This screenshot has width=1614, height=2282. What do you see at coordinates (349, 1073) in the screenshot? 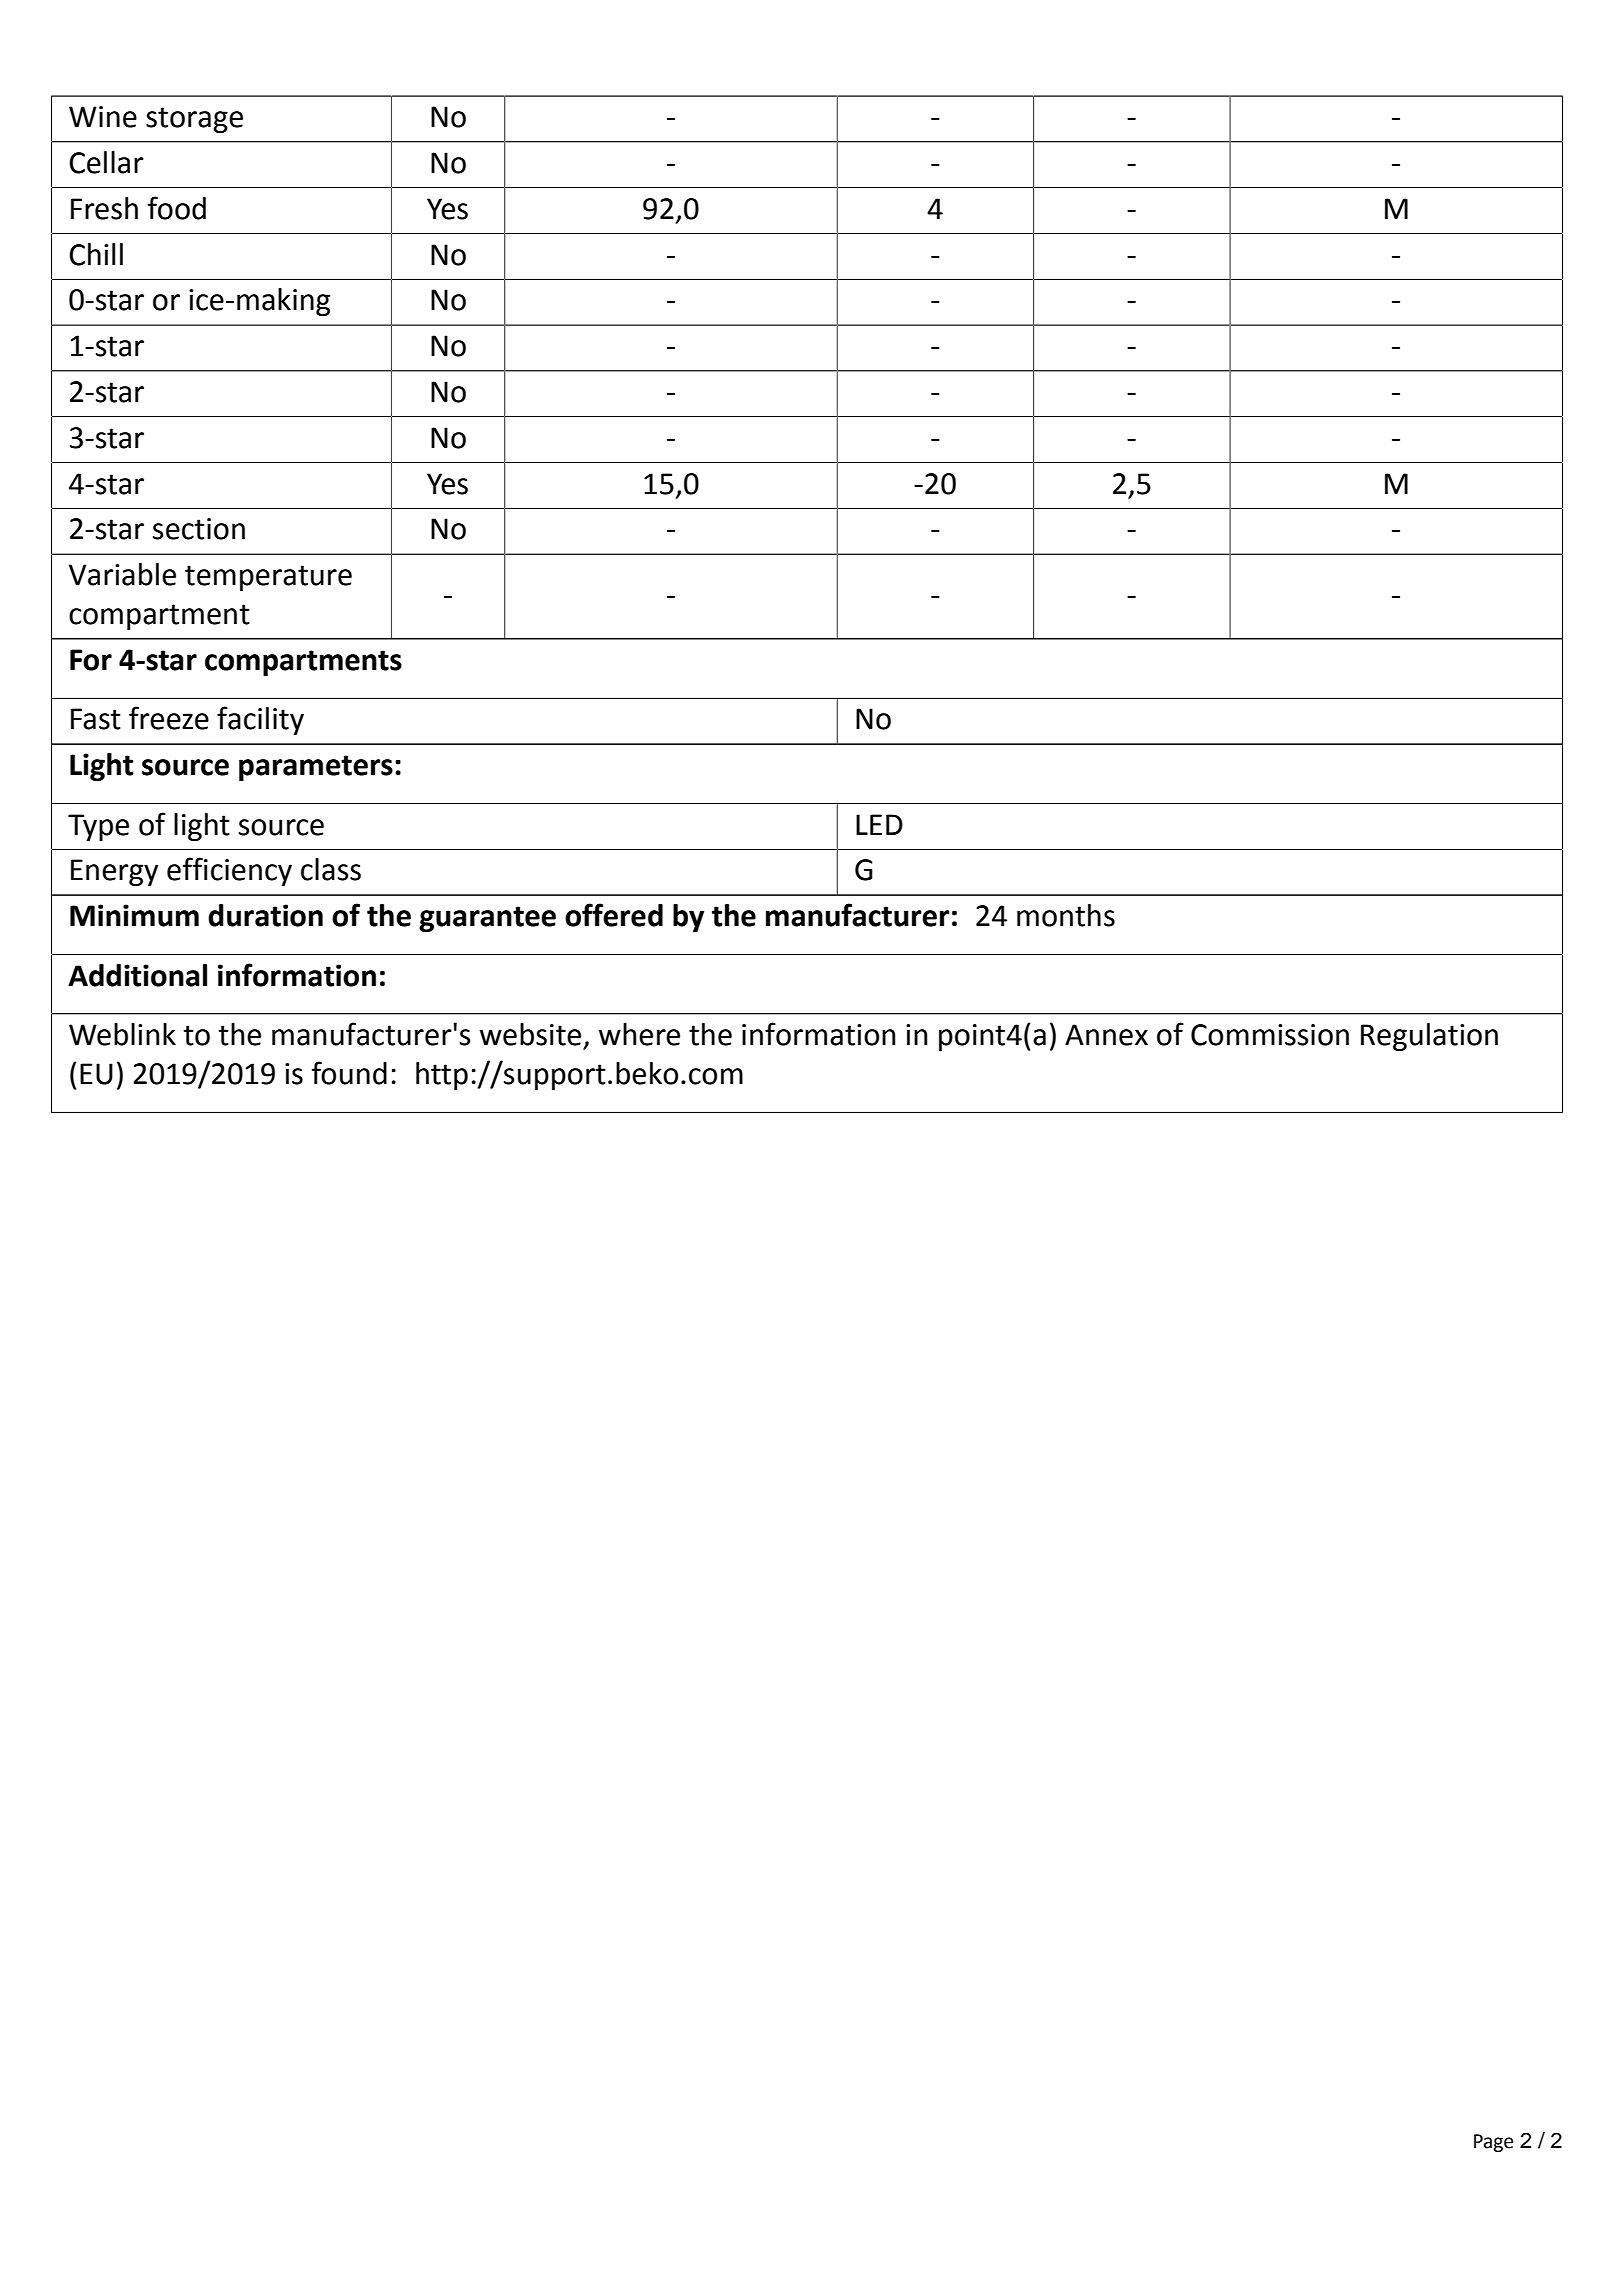
I see `found` at bounding box center [349, 1073].
